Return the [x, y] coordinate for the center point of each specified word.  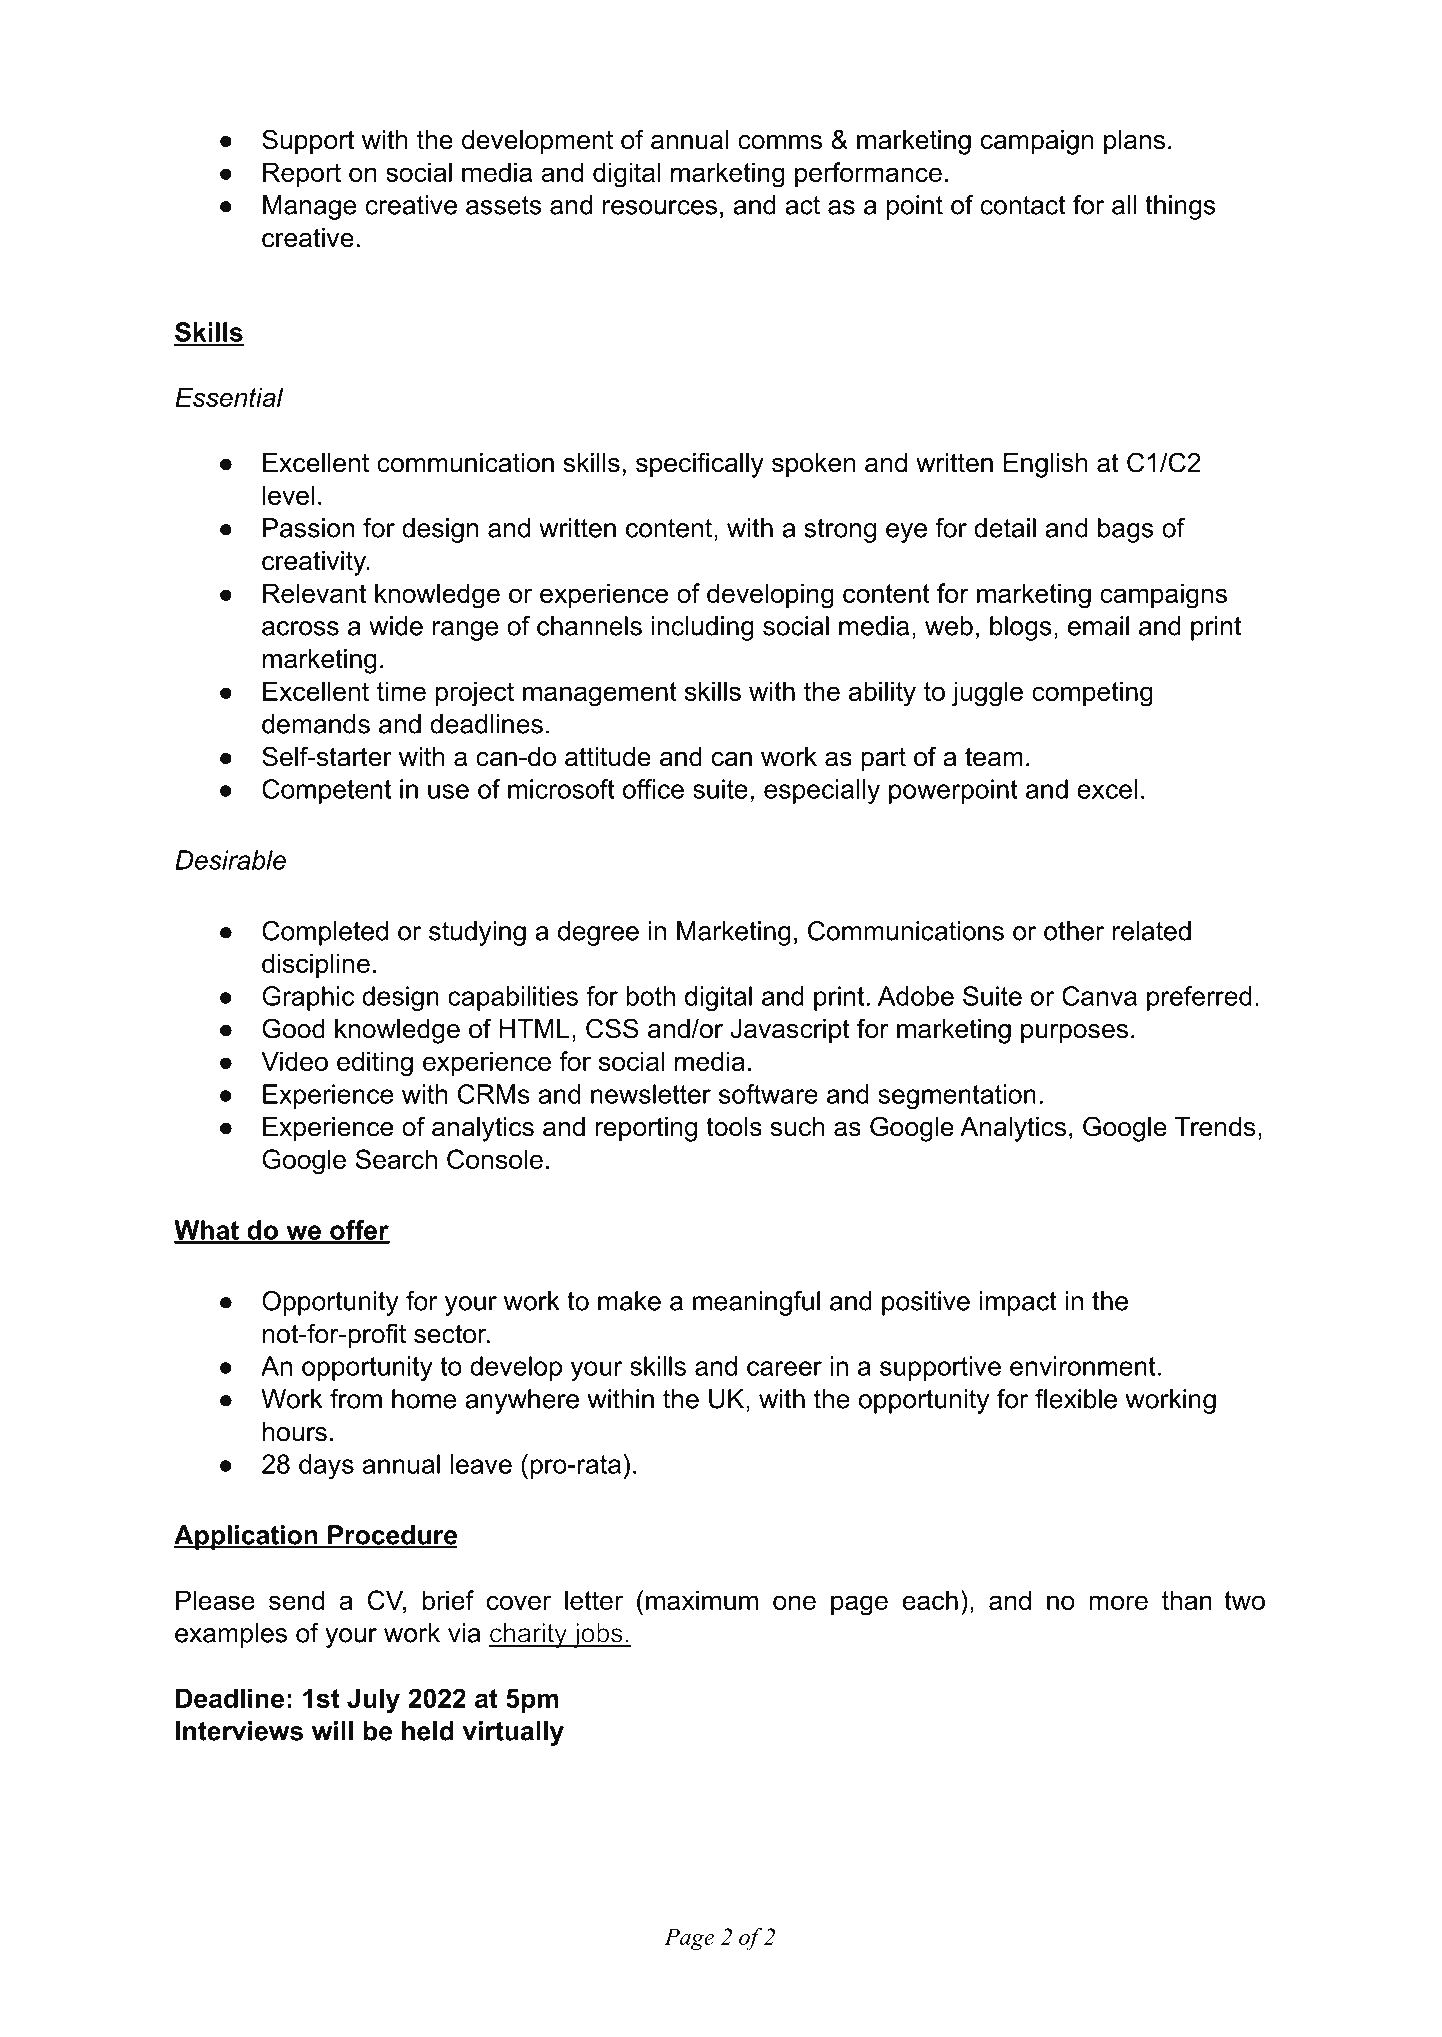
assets [504, 205]
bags [1126, 530]
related [1152, 931]
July [373, 1701]
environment [1083, 1366]
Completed [325, 933]
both [650, 996]
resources [660, 207]
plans [1134, 142]
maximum [702, 1600]
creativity [315, 563]
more [1118, 1602]
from [356, 1399]
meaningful [756, 1303]
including [702, 628]
